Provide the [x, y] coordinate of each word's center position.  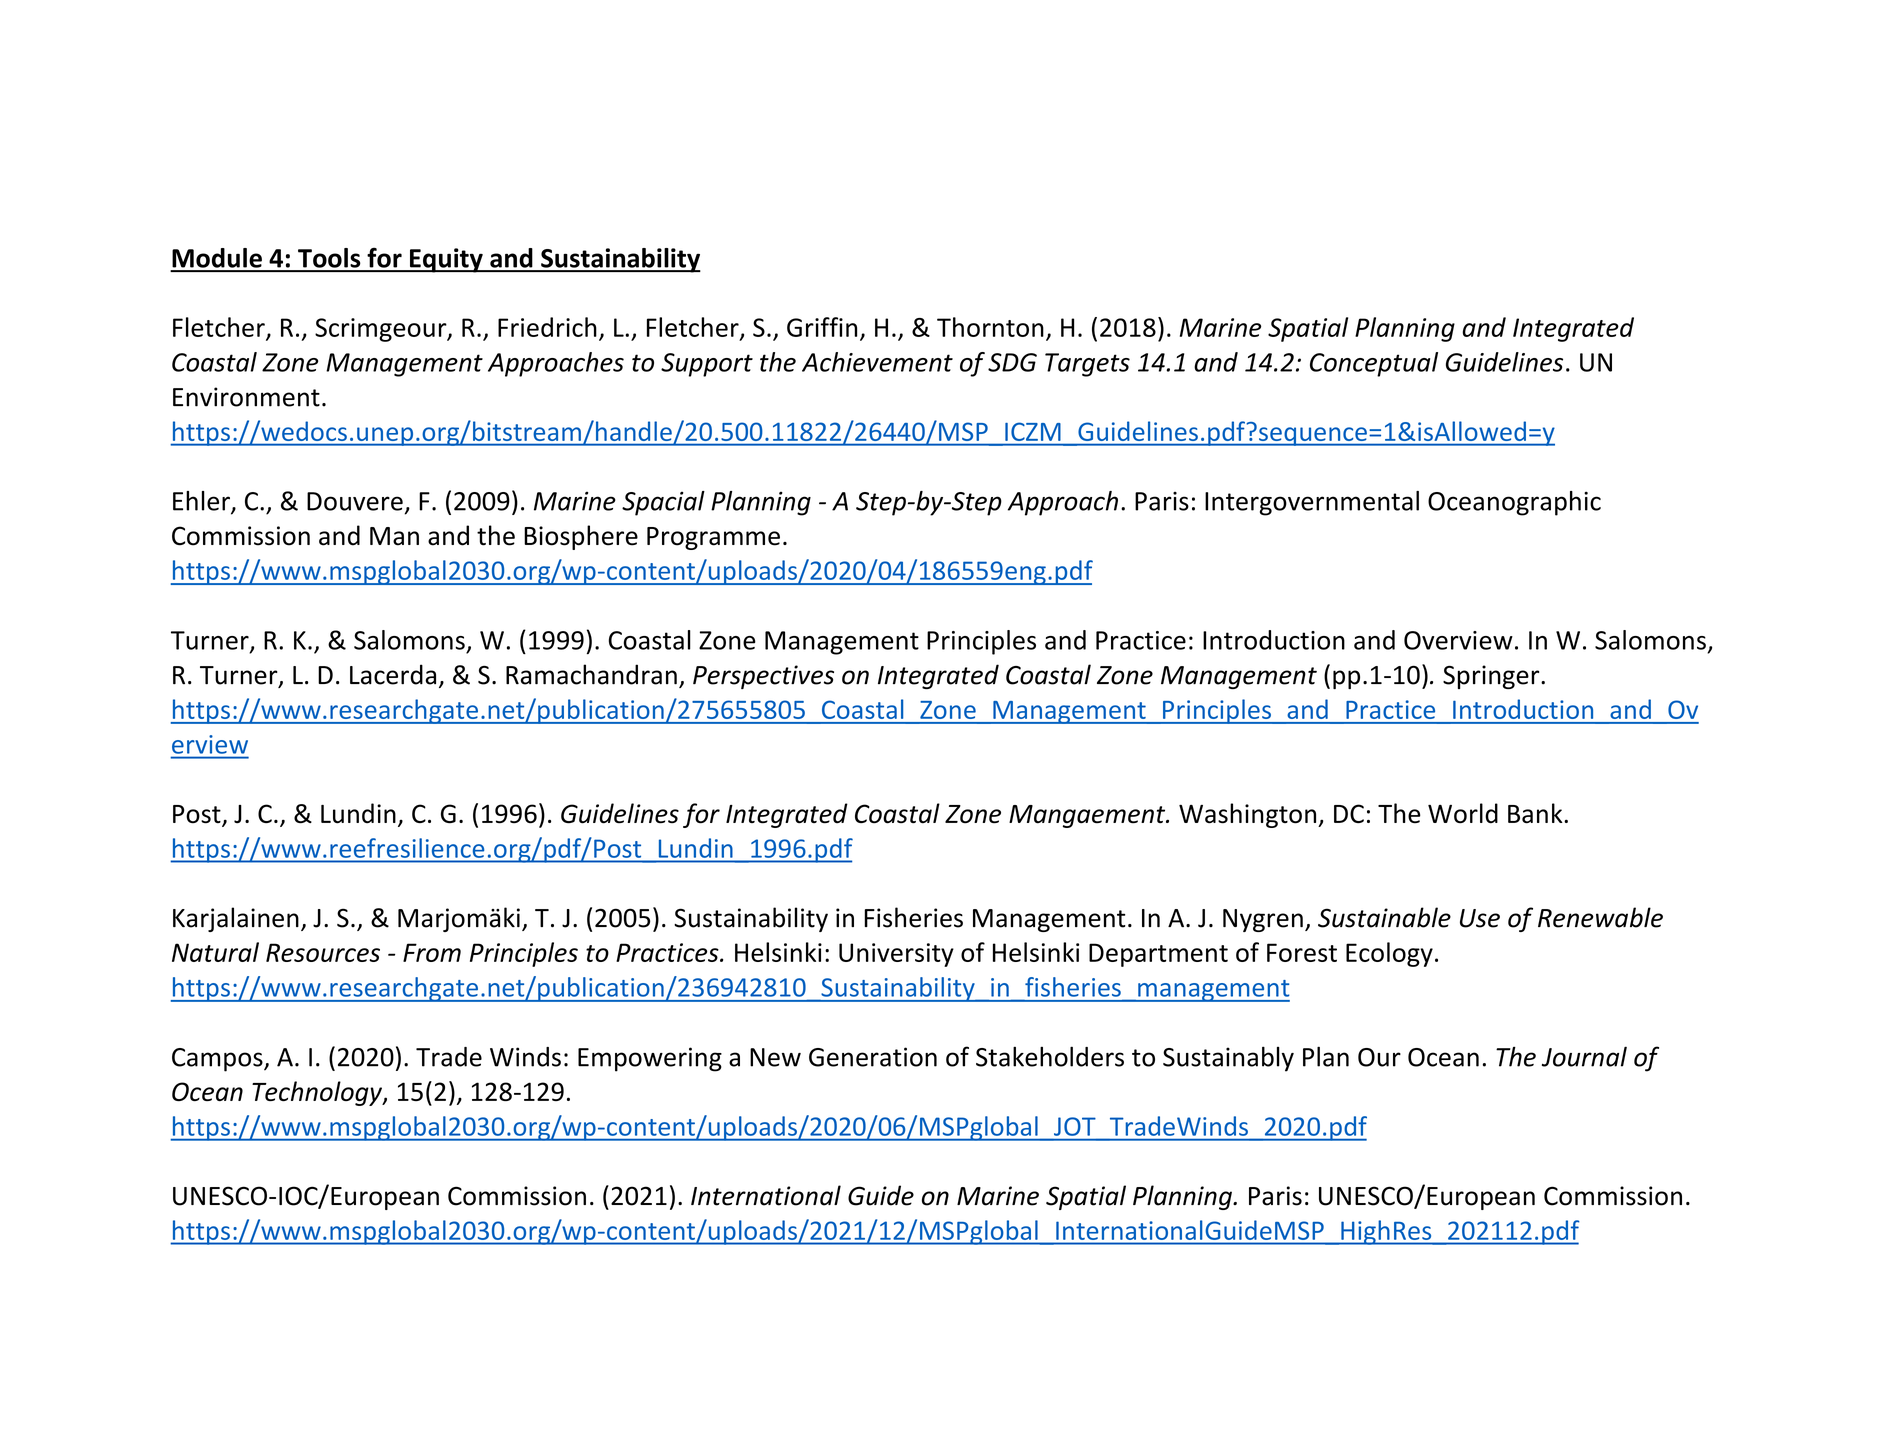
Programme [713, 538]
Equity [446, 260]
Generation [873, 1057]
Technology [318, 1093]
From [432, 952]
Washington [1249, 815]
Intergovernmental [1312, 503]
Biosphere [581, 537]
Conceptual [1374, 364]
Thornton [990, 327]
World [1463, 813]
